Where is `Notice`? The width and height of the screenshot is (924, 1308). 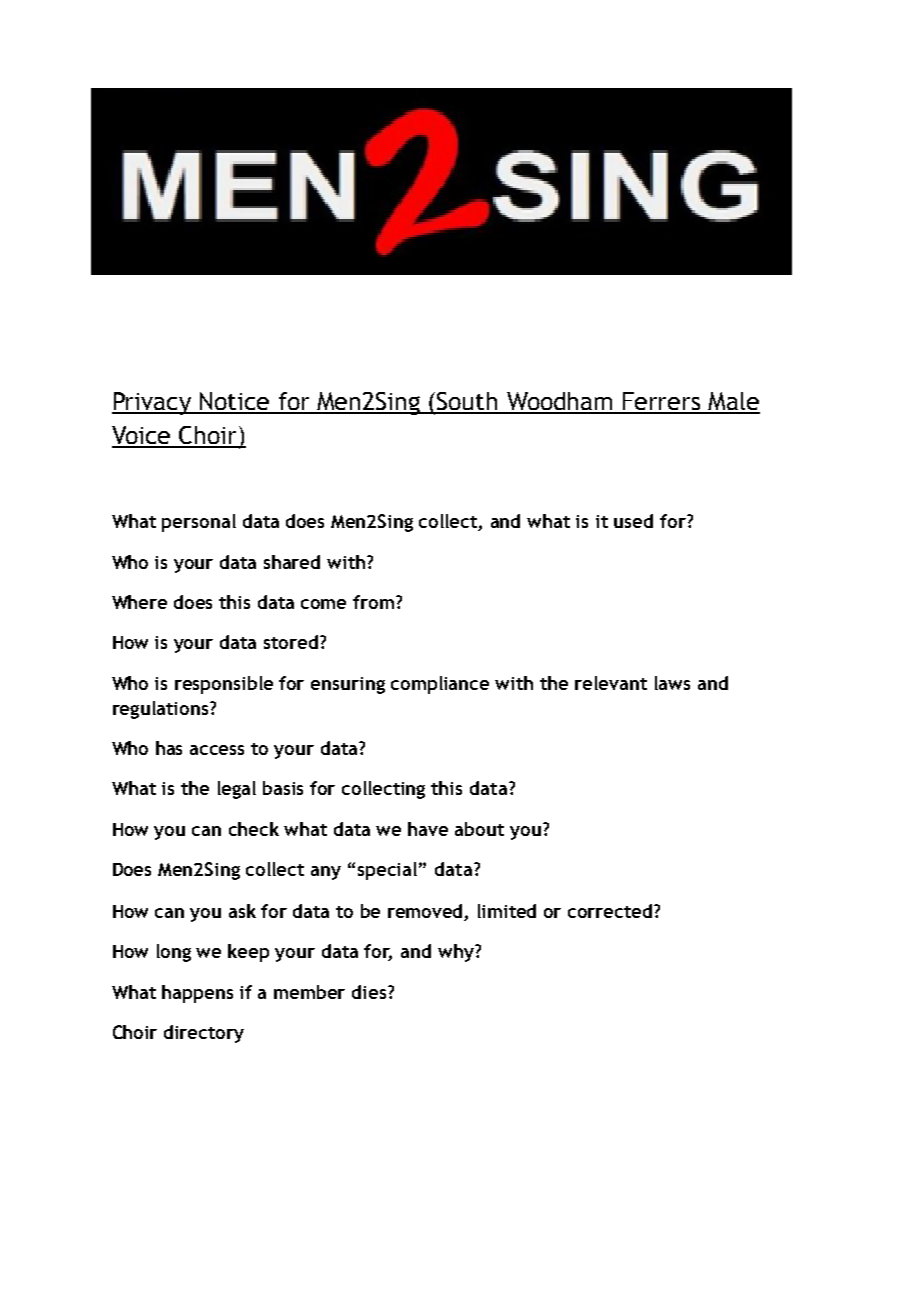 Notice is located at coordinates (235, 402).
